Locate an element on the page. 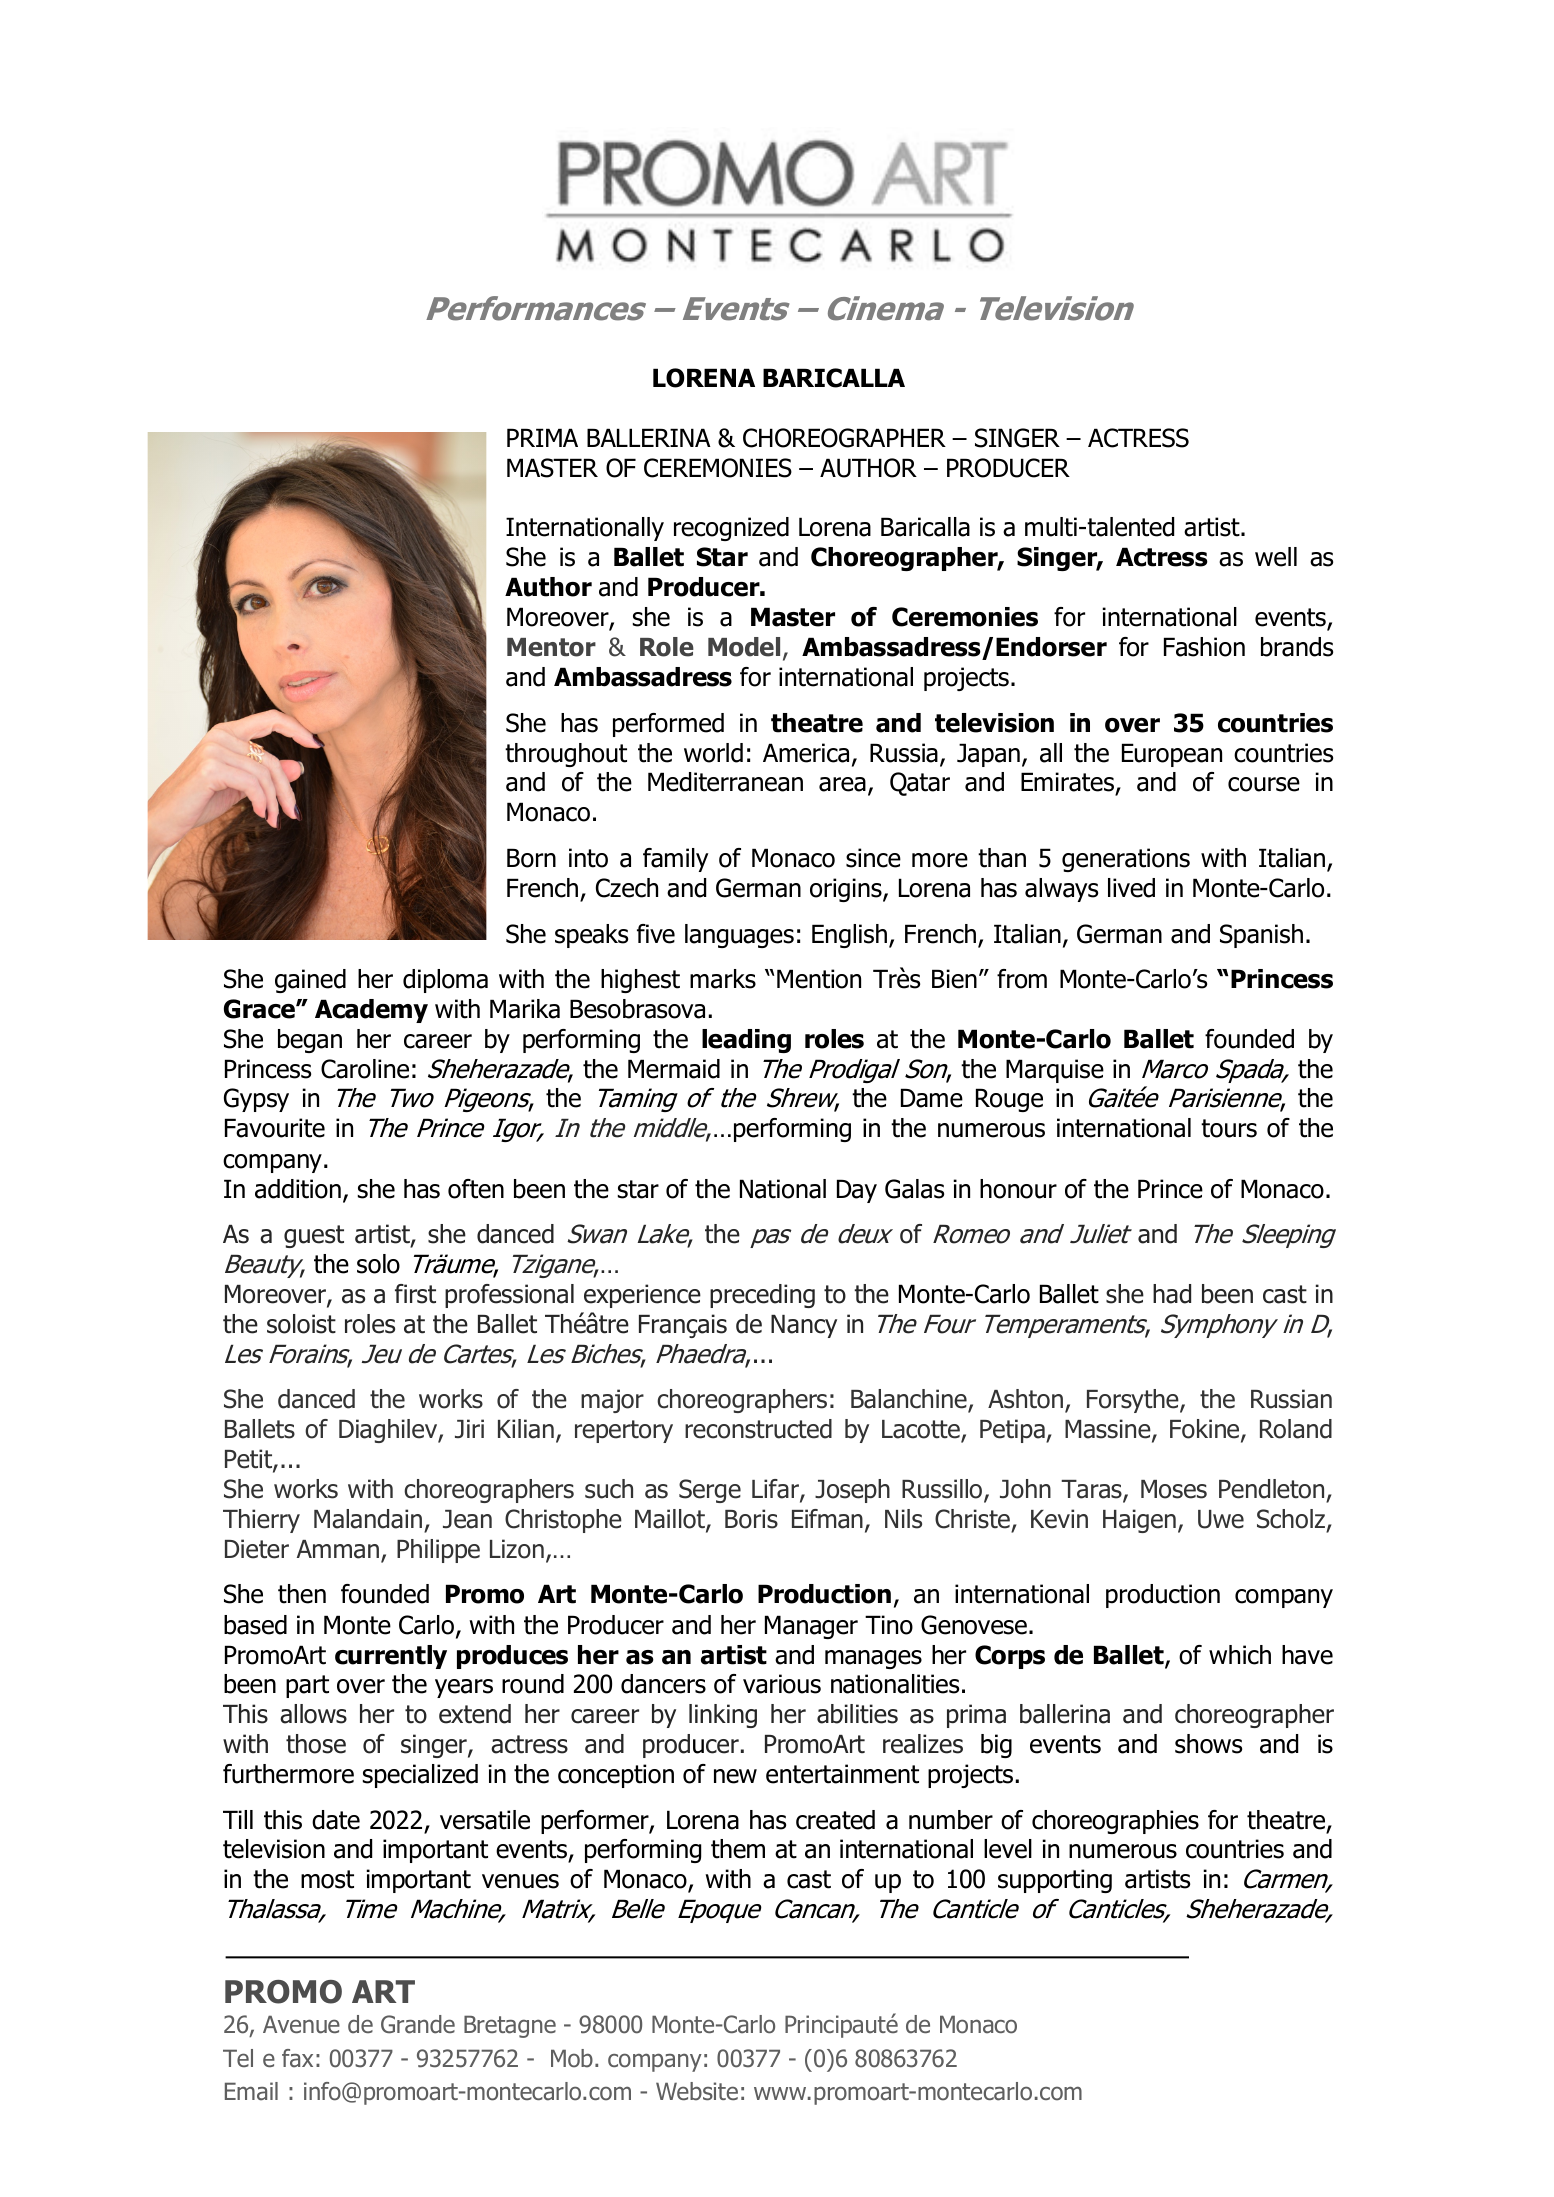 The width and height of the page is (1554, 2197). Grande is located at coordinates (418, 2024).
